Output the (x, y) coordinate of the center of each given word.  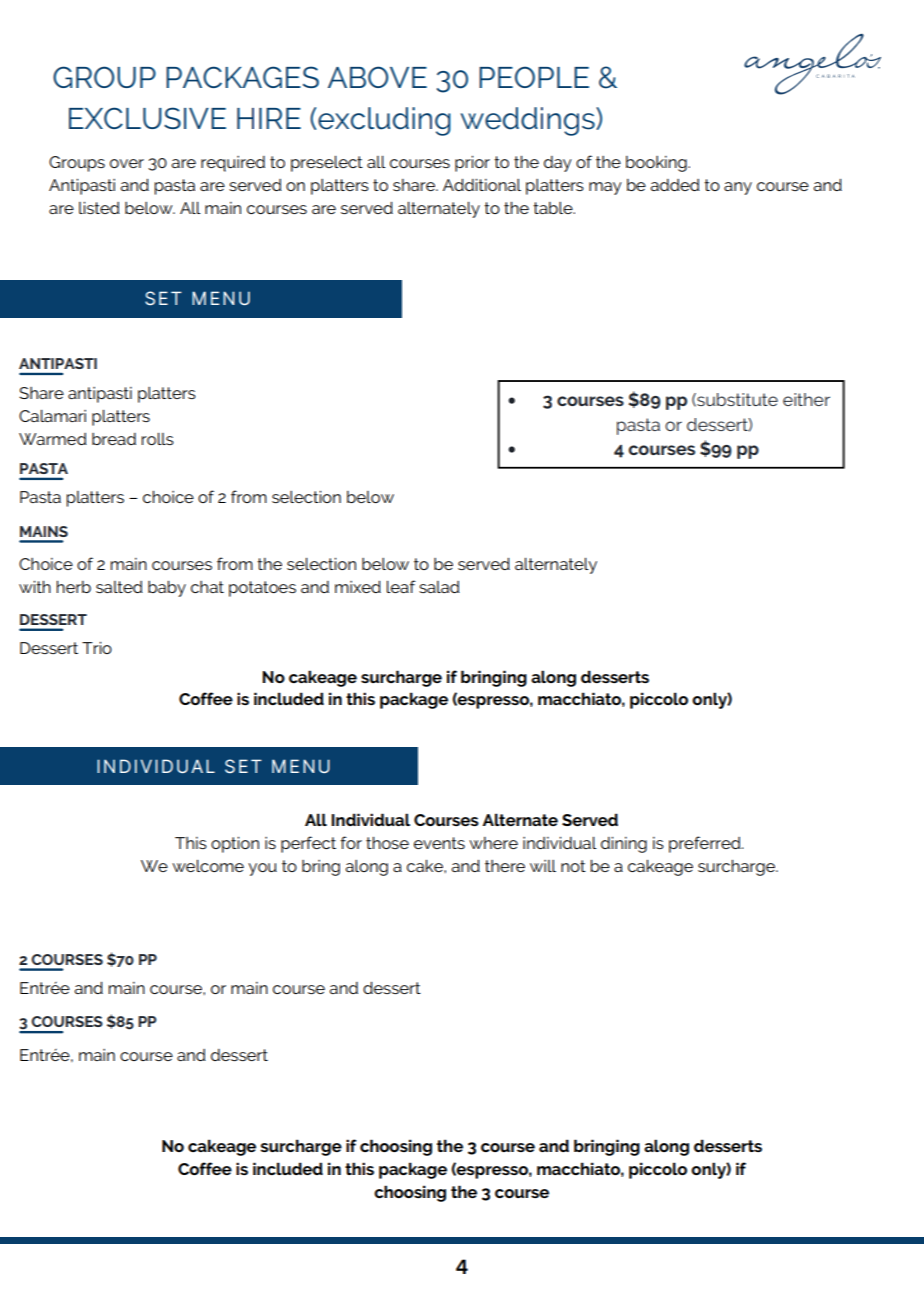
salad (439, 587)
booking (657, 164)
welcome (208, 866)
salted (119, 587)
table (554, 208)
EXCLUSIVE (147, 118)
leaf (401, 586)
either (806, 399)
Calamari (52, 416)
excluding (384, 121)
